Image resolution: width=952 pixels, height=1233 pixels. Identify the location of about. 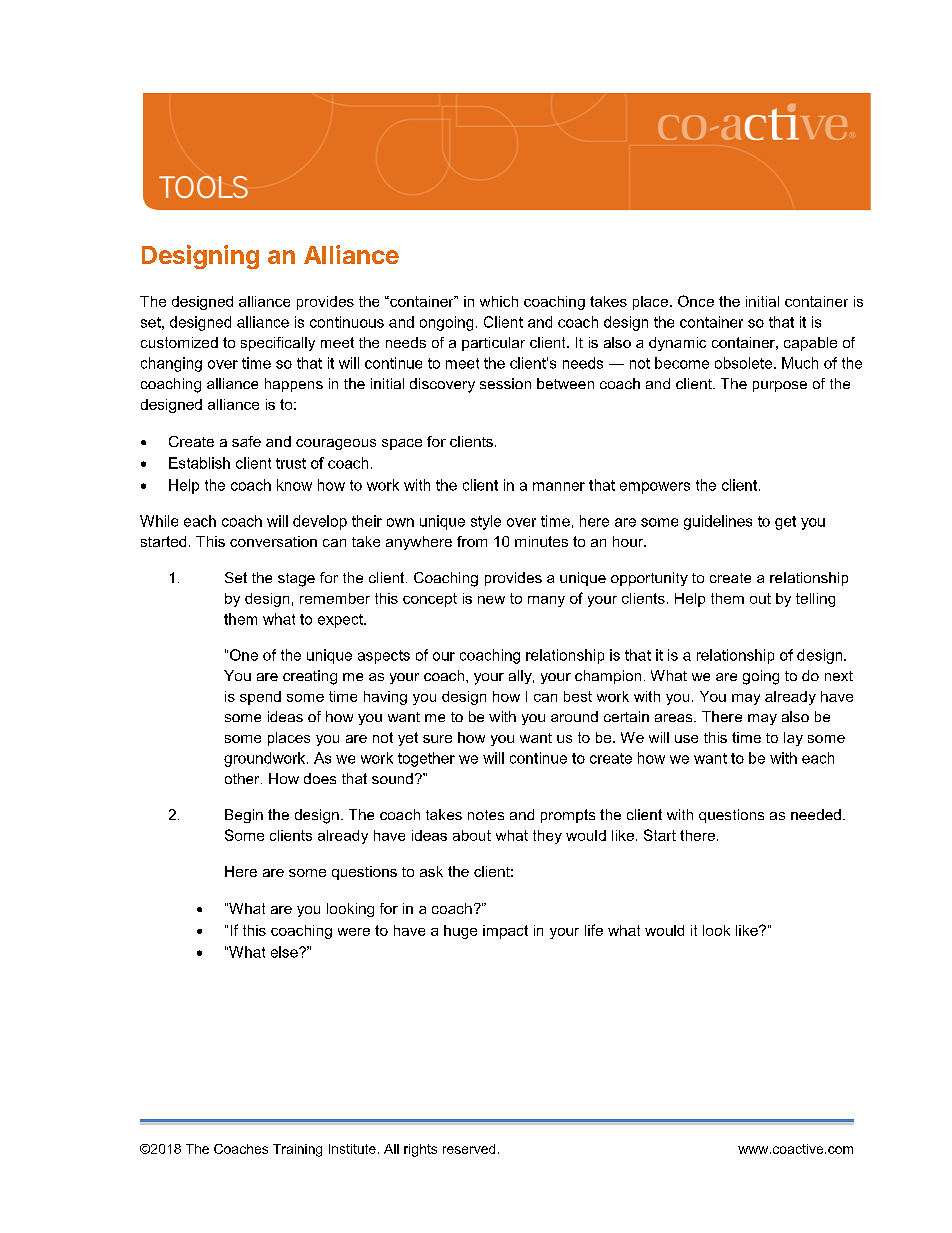
(472, 835).
